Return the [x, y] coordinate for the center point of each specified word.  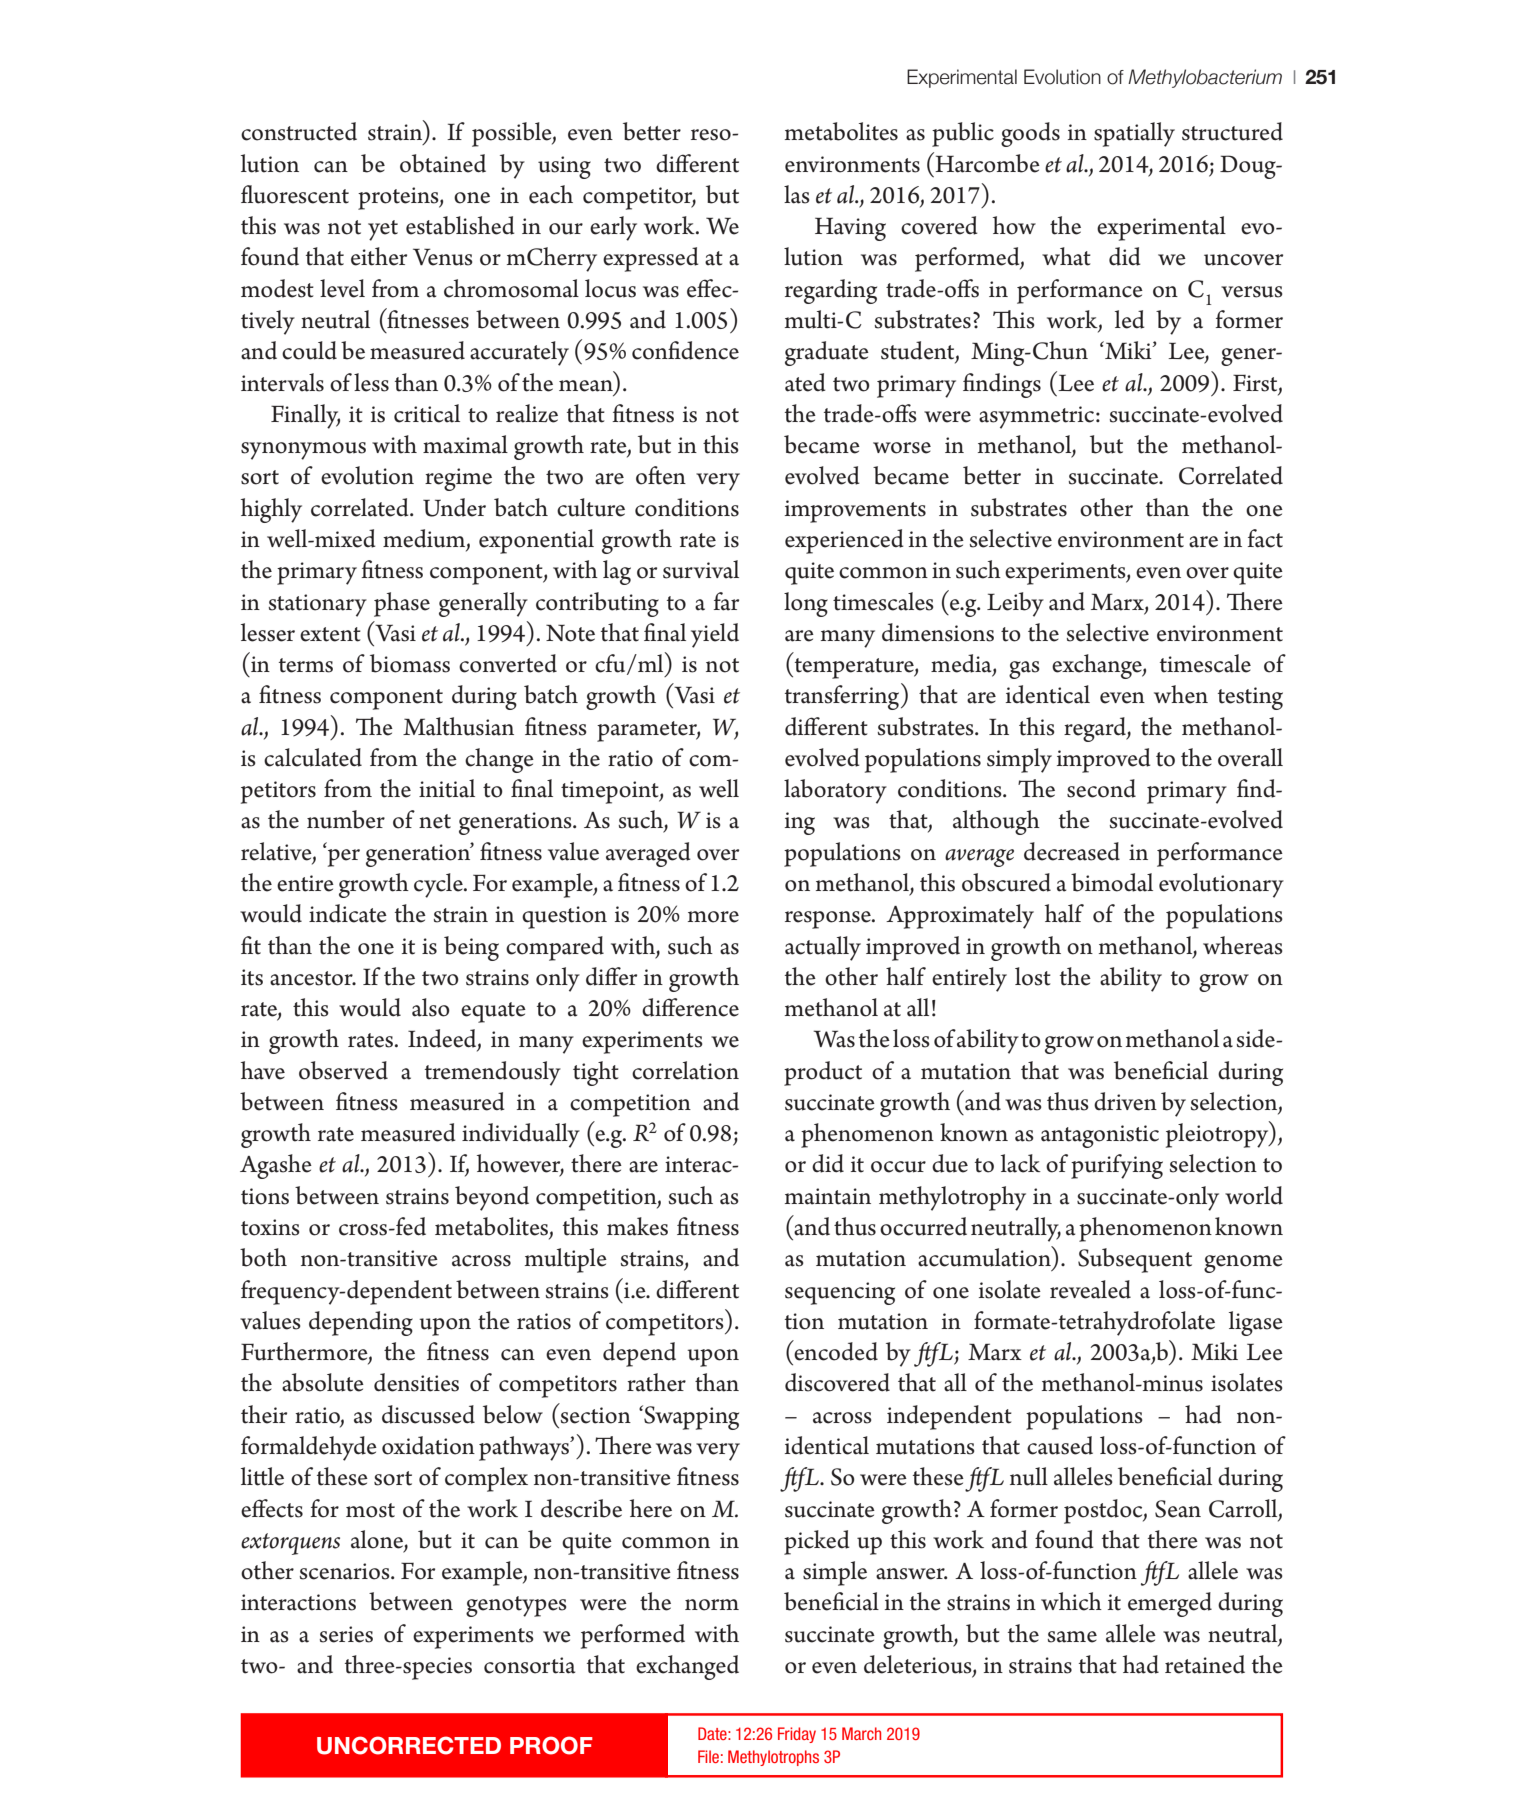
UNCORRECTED [409, 1745]
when [1181, 694]
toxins [270, 1227]
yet [383, 230]
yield [715, 635]
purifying [1117, 1166]
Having [850, 229]
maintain [828, 1196]
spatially [1134, 134]
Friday [797, 1735]
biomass [410, 663]
